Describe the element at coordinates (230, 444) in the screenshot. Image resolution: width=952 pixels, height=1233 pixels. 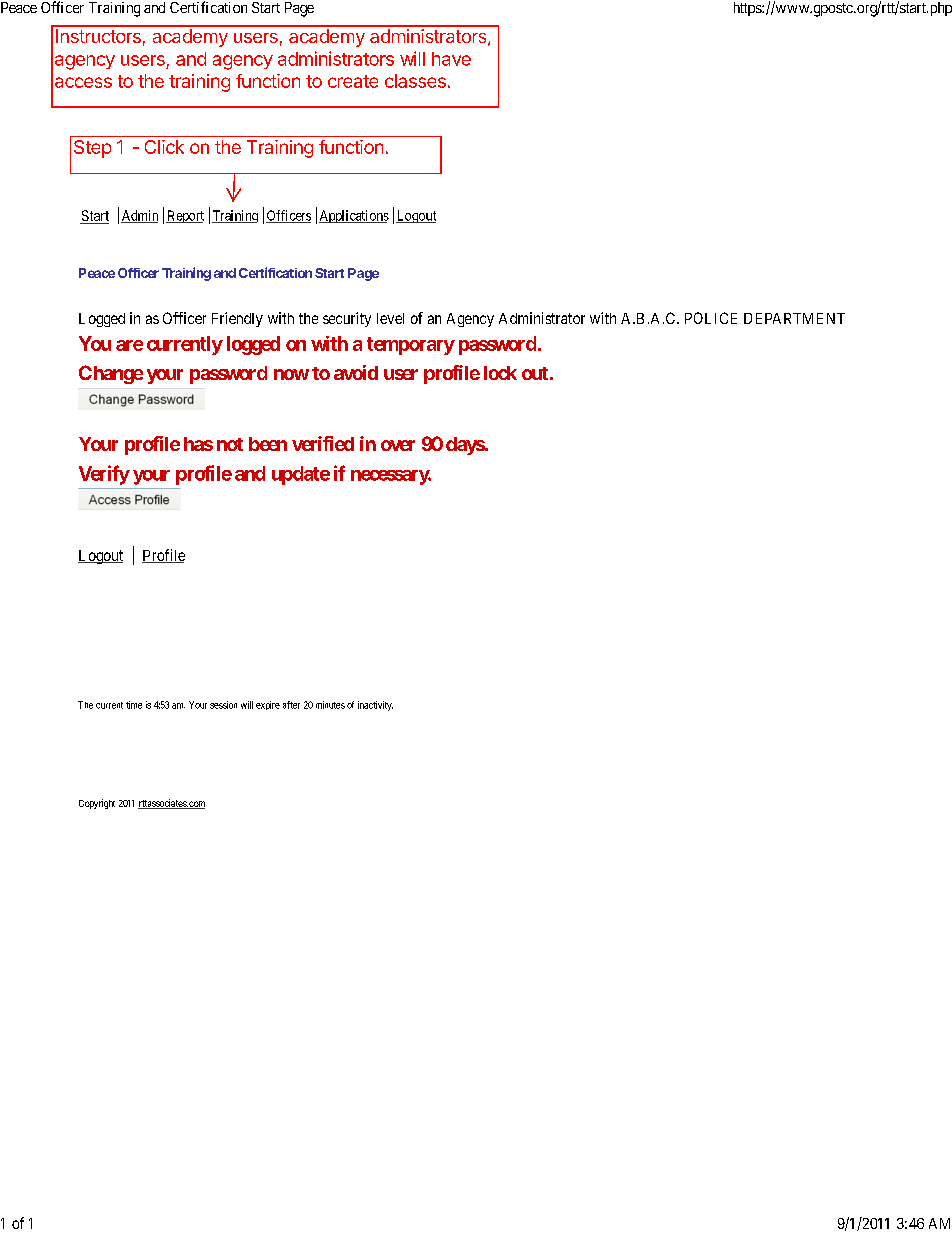
I see `not` at that location.
